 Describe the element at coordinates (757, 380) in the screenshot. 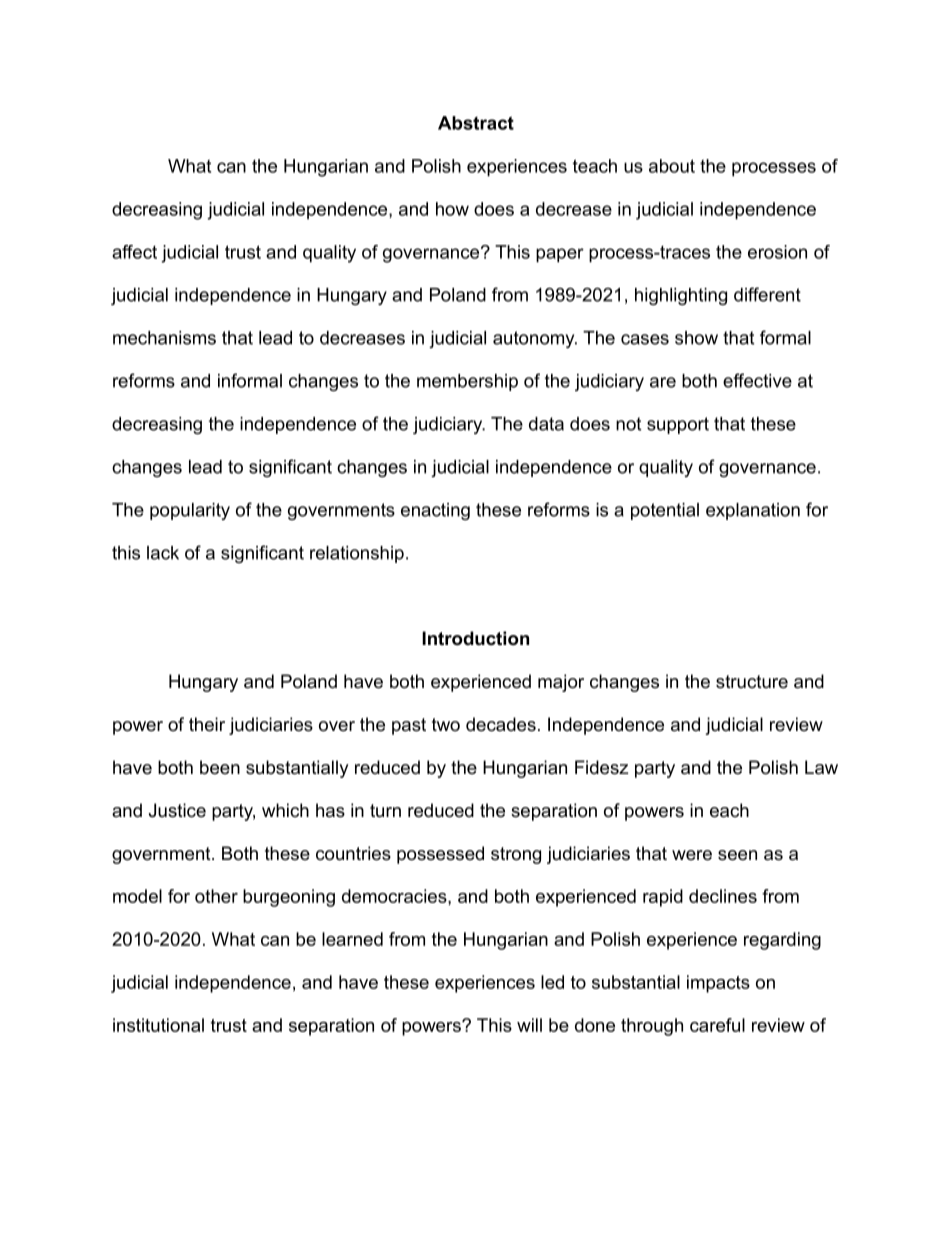

I see `effective` at that location.
